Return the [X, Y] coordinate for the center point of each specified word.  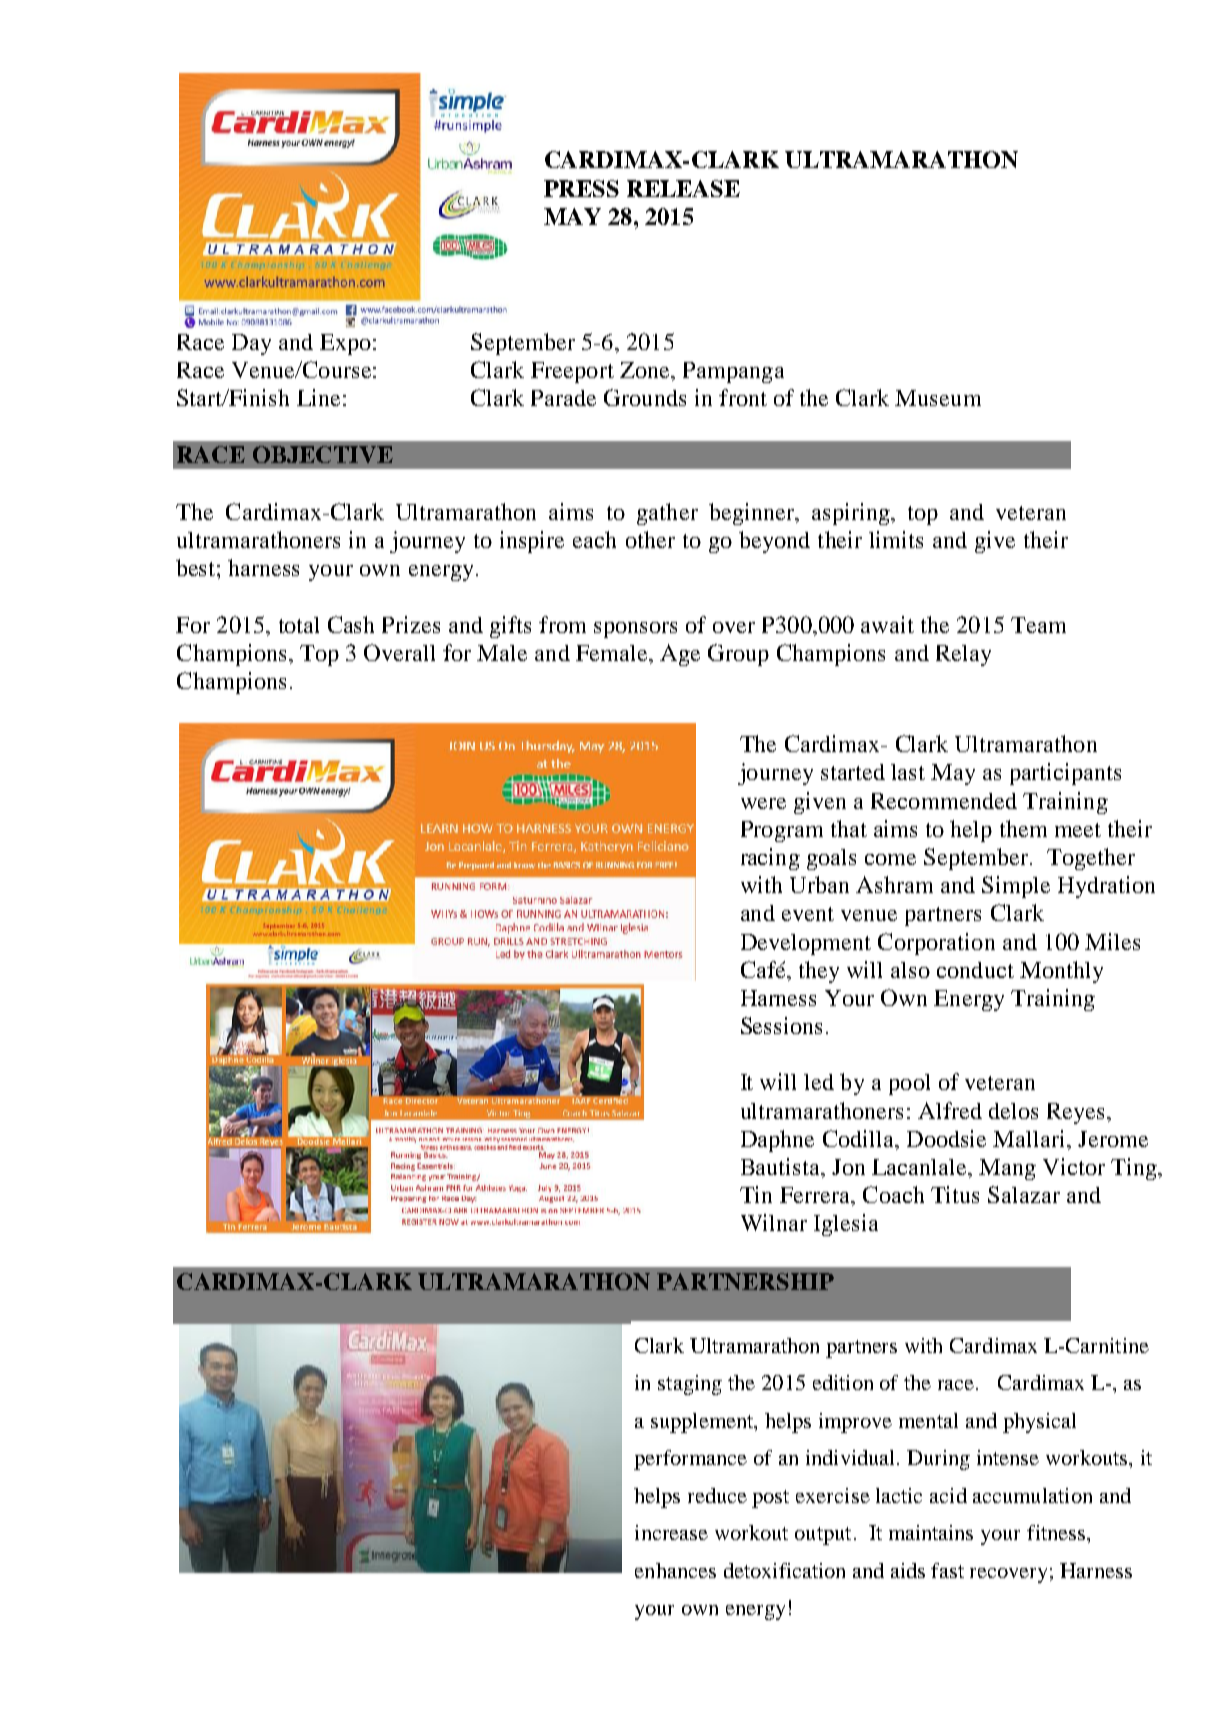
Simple [1016, 887]
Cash [351, 624]
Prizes [411, 624]
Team [1038, 625]
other [650, 539]
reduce [717, 1495]
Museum [938, 398]
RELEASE [683, 188]
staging [690, 1385]
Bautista [781, 1166]
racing [770, 859]
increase [671, 1532]
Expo [345, 344]
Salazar [1024, 1194]
